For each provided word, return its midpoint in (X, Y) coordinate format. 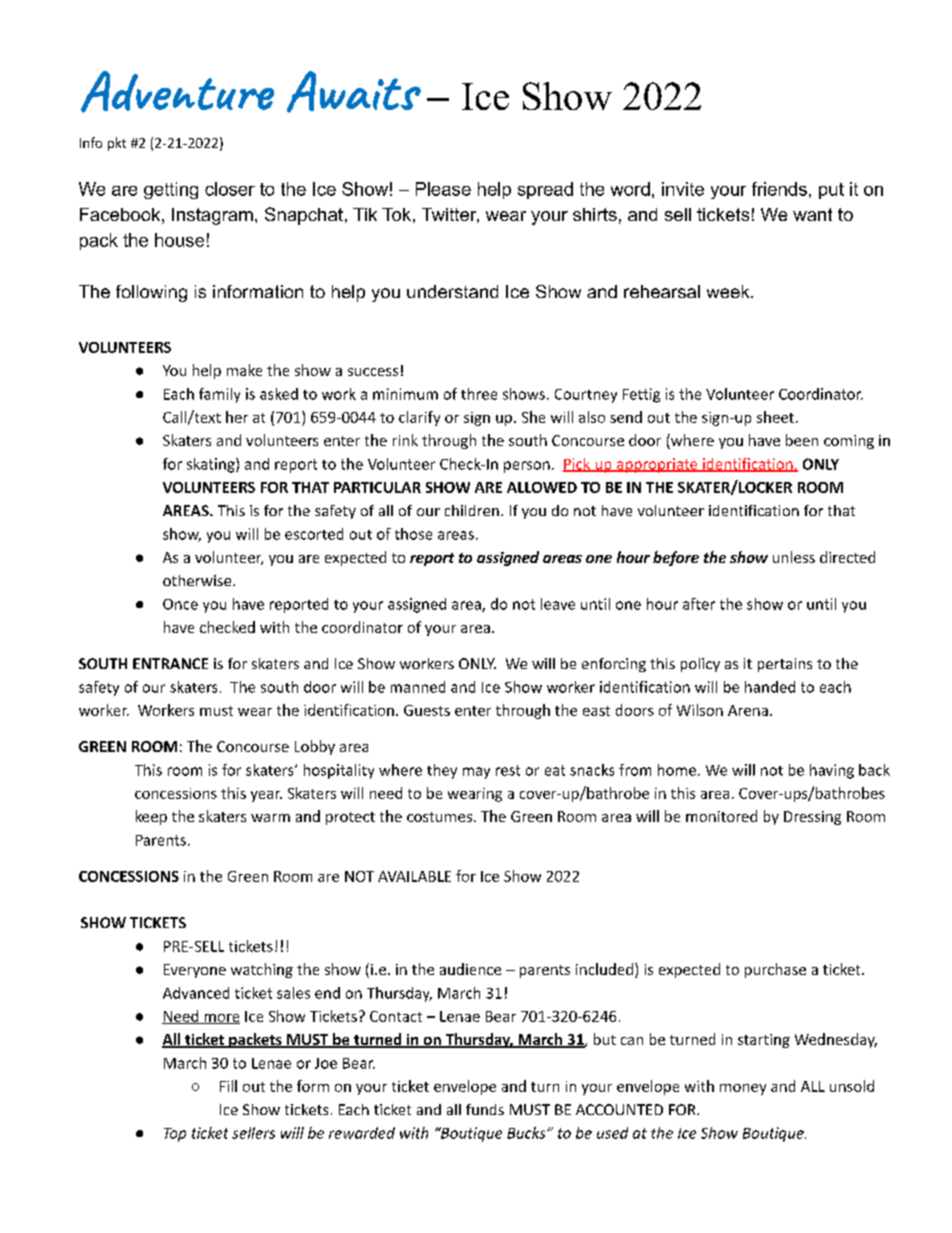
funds (485, 1109)
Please (443, 189)
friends (779, 189)
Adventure (177, 92)
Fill (228, 1086)
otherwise (198, 580)
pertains (785, 665)
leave (558, 604)
